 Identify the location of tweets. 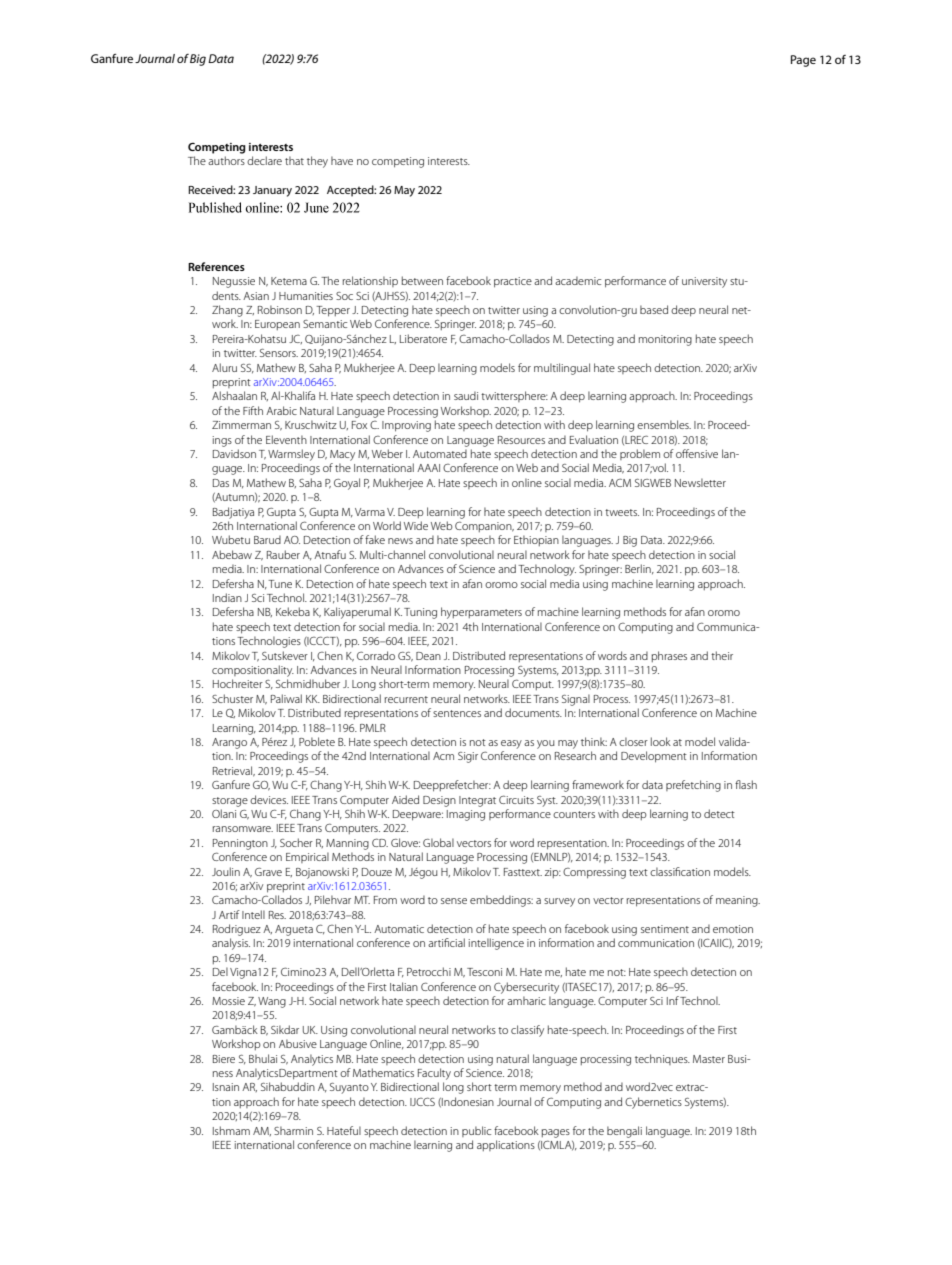
(622, 512).
